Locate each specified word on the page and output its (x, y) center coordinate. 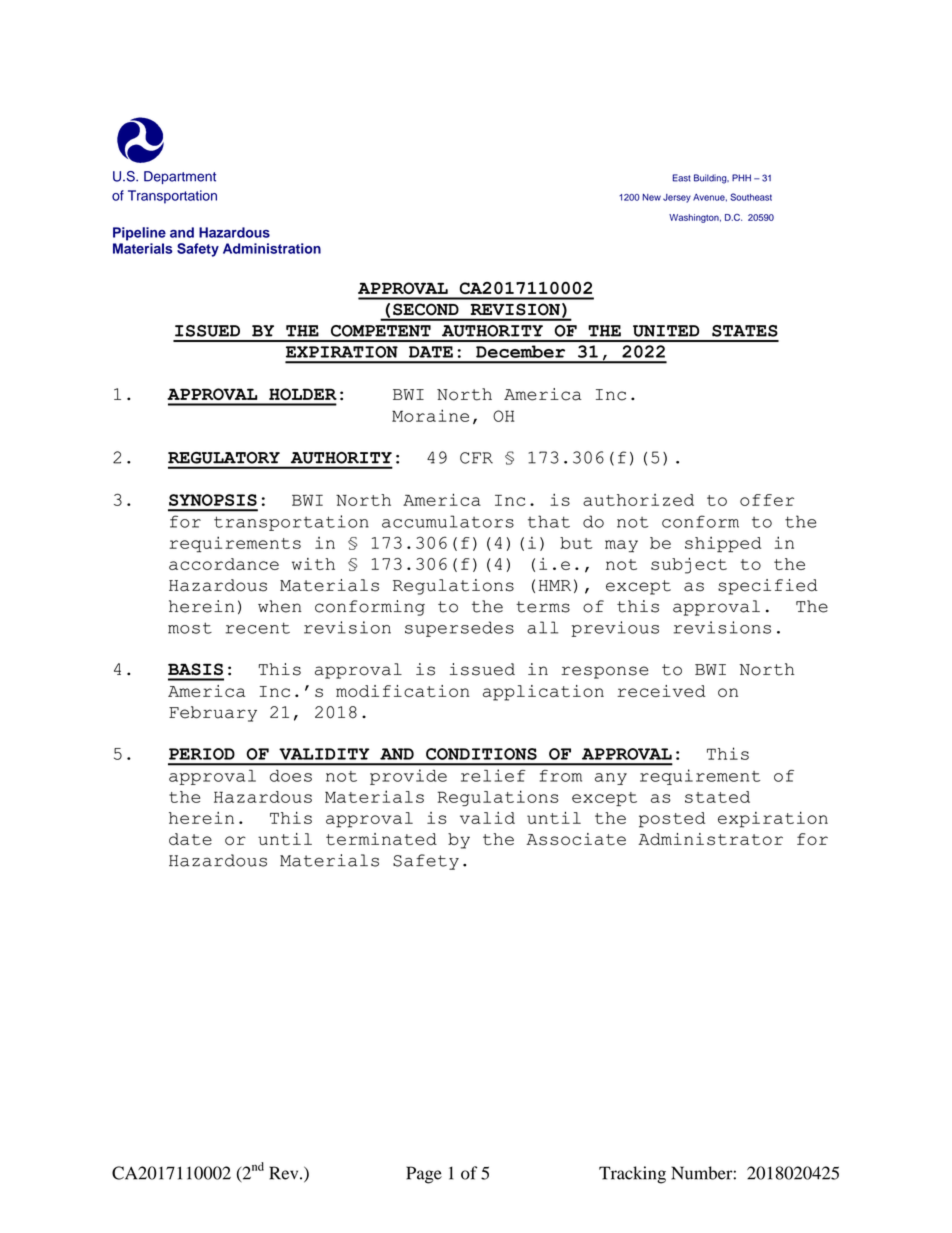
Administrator (710, 839)
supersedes (459, 629)
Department (180, 177)
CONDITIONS (481, 754)
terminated (381, 839)
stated (717, 797)
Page (424, 1175)
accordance (224, 564)
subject (689, 566)
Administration (272, 248)
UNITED (666, 331)
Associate (576, 839)
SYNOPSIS (213, 500)
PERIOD (202, 754)
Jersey (677, 198)
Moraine (430, 415)
